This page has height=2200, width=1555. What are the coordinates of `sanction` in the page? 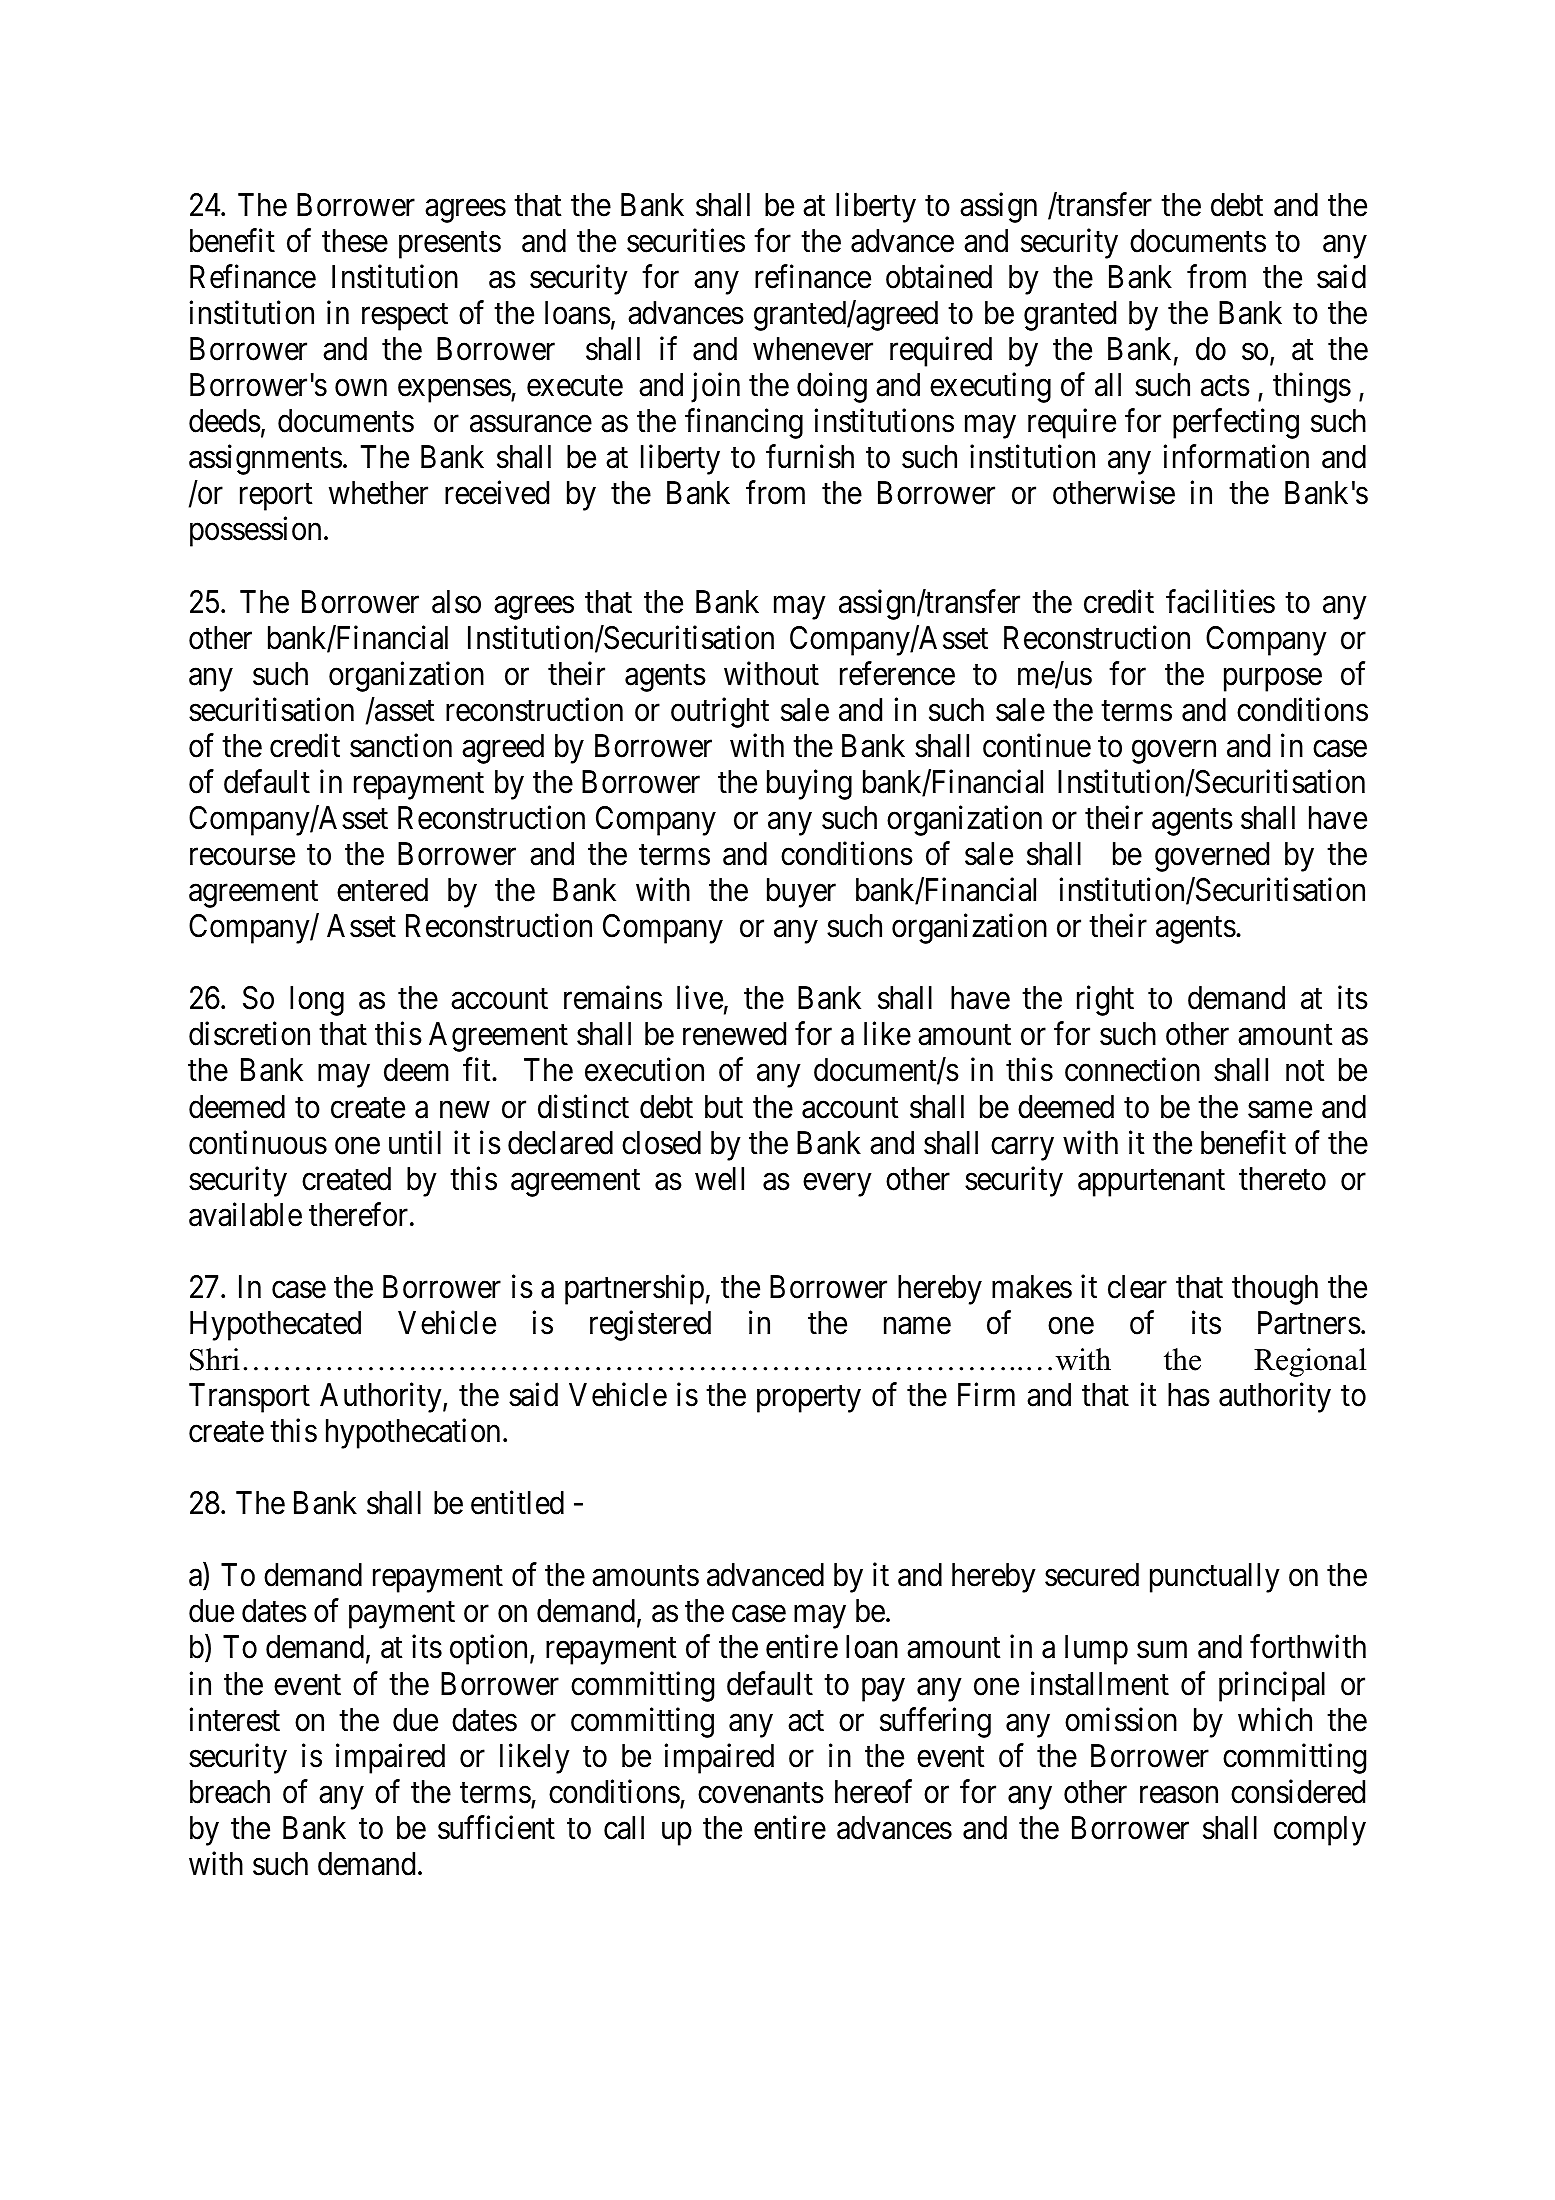 It's located at (401, 746).
